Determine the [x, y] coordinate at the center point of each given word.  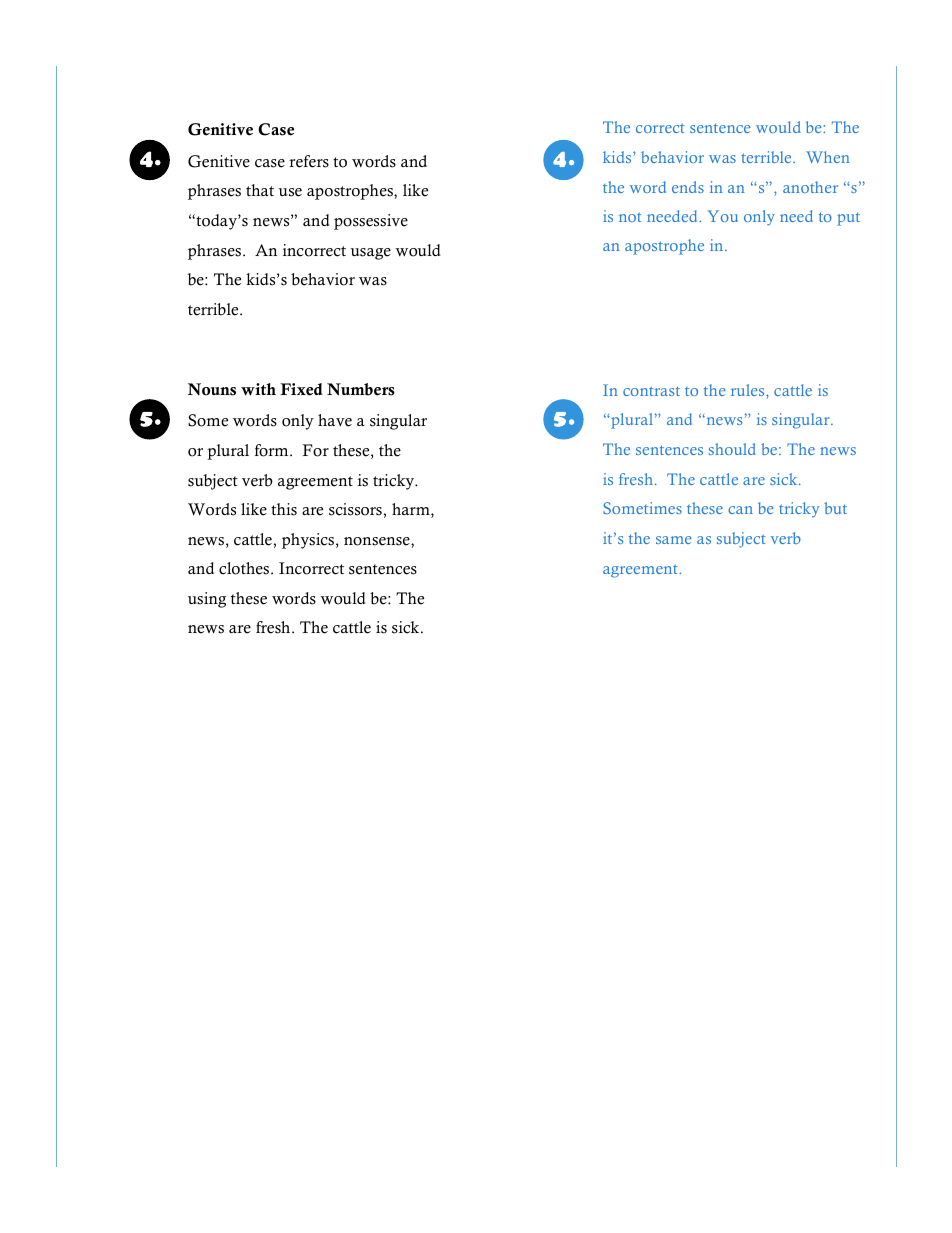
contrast [651, 391]
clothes [245, 568]
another [810, 187]
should [732, 449]
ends [688, 187]
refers [309, 161]
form [273, 450]
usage [370, 254]
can [740, 510]
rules [749, 391]
